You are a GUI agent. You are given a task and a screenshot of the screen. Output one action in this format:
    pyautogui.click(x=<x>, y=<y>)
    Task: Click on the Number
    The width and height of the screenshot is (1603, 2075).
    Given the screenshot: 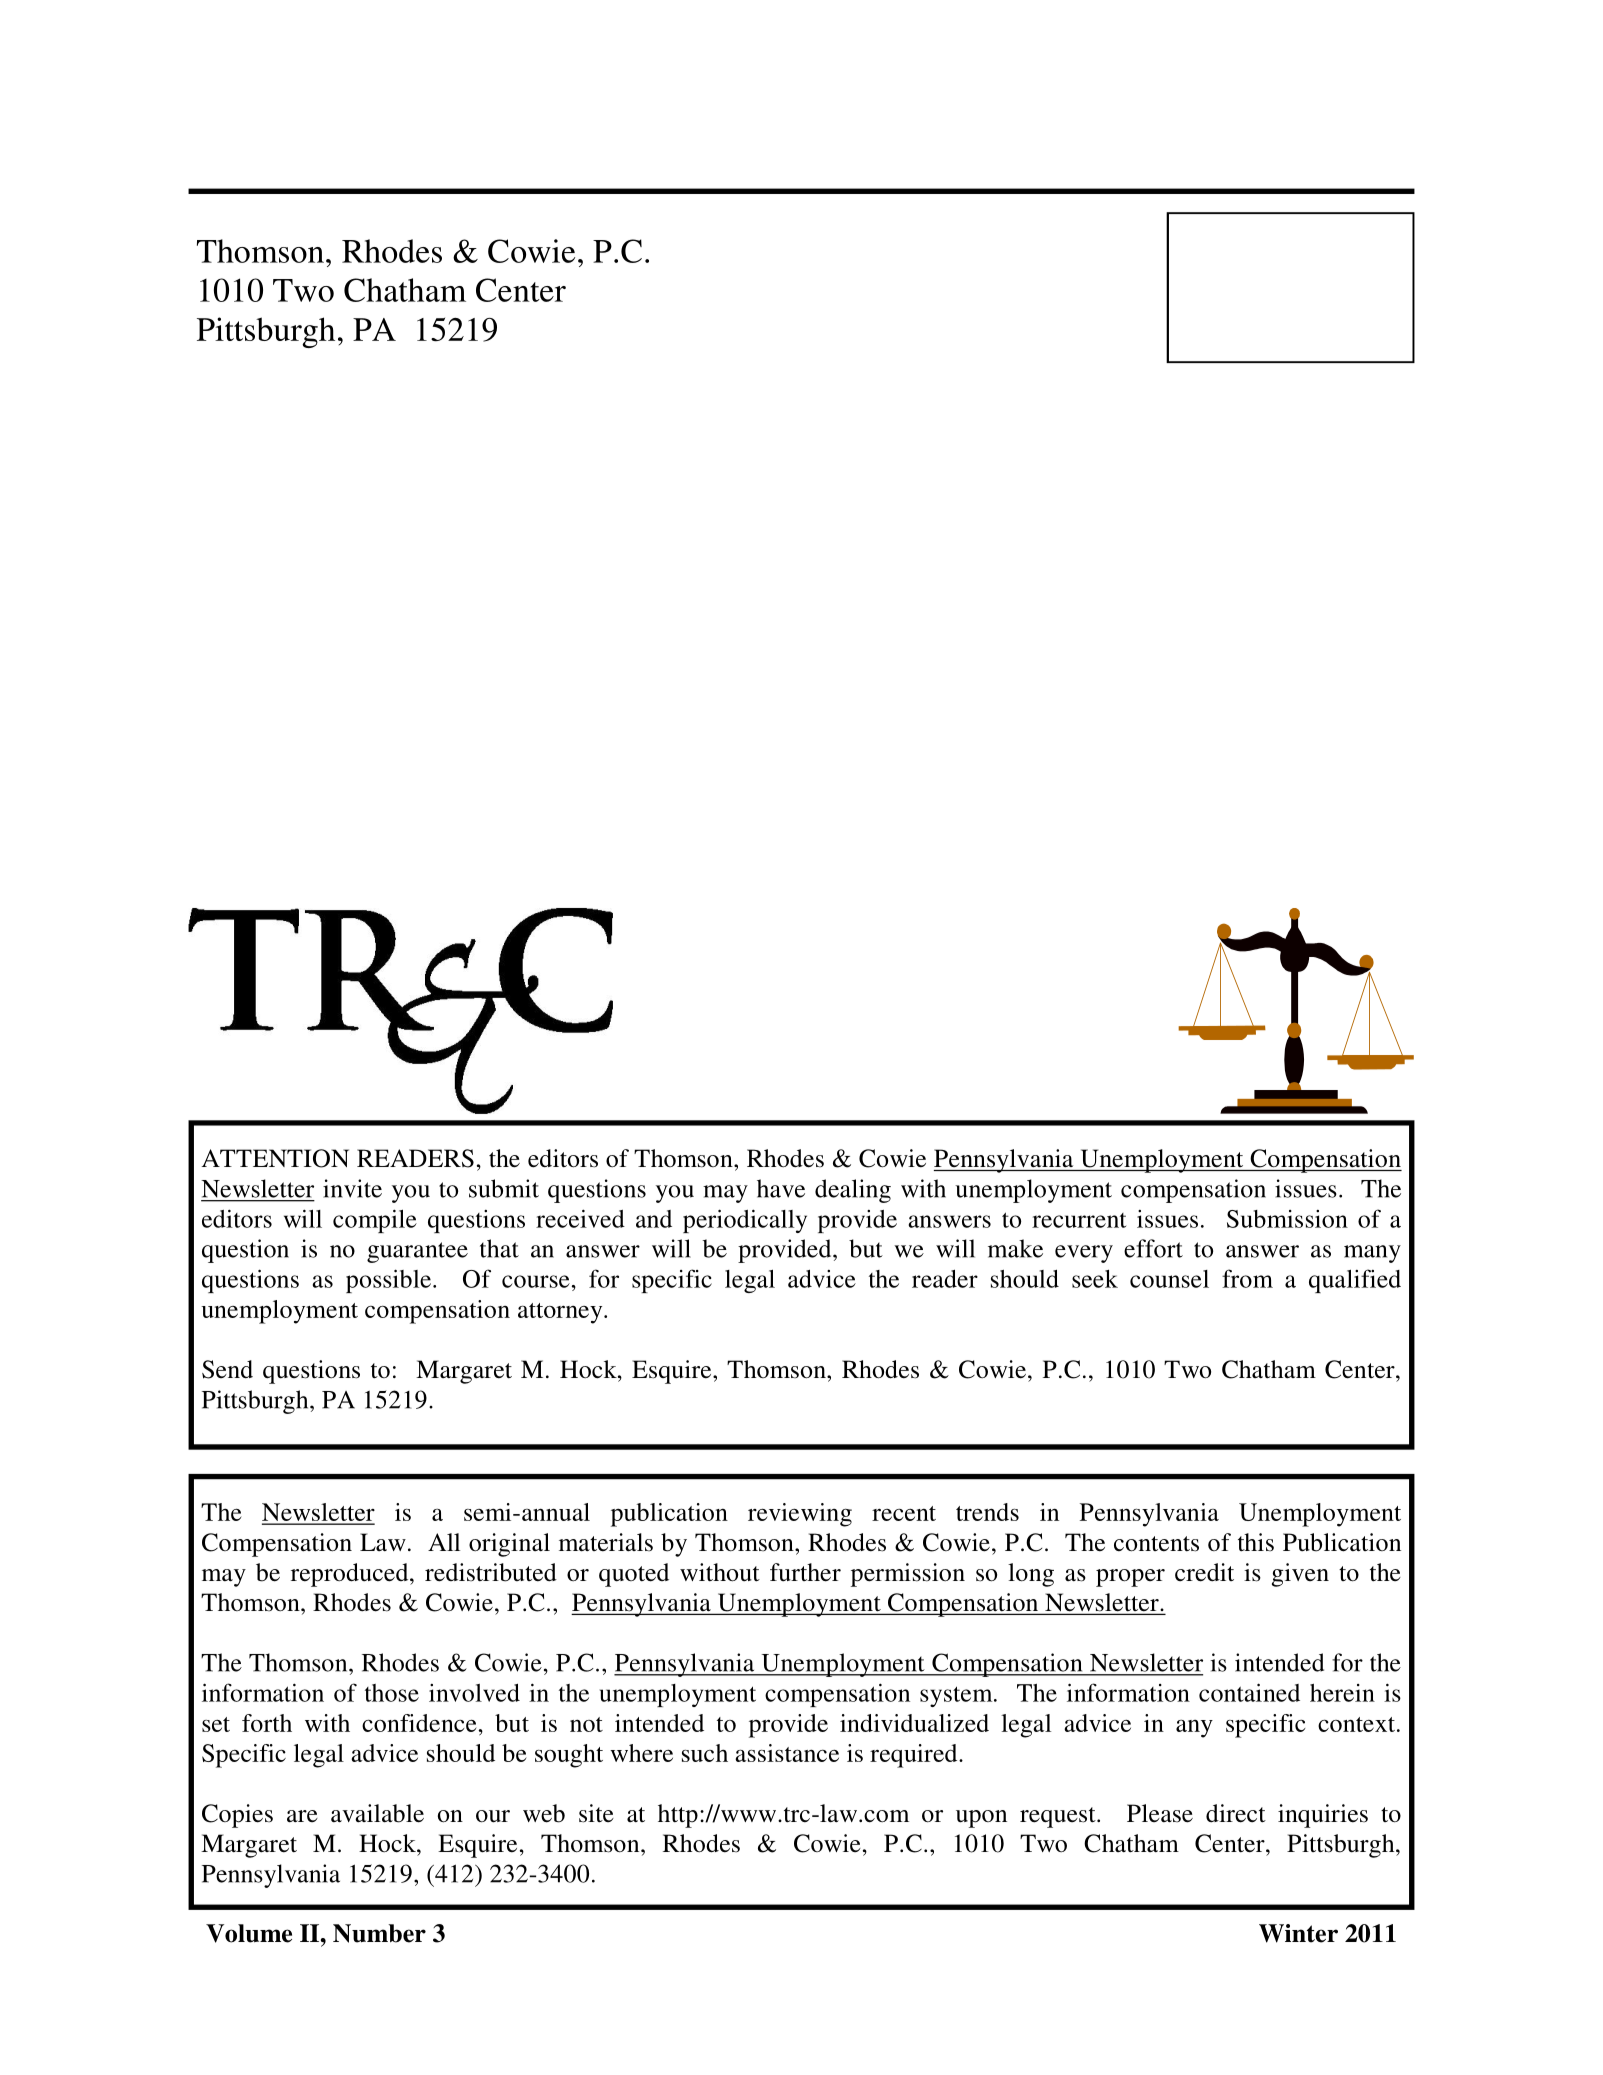 What is the action you would take?
    pyautogui.click(x=379, y=1933)
